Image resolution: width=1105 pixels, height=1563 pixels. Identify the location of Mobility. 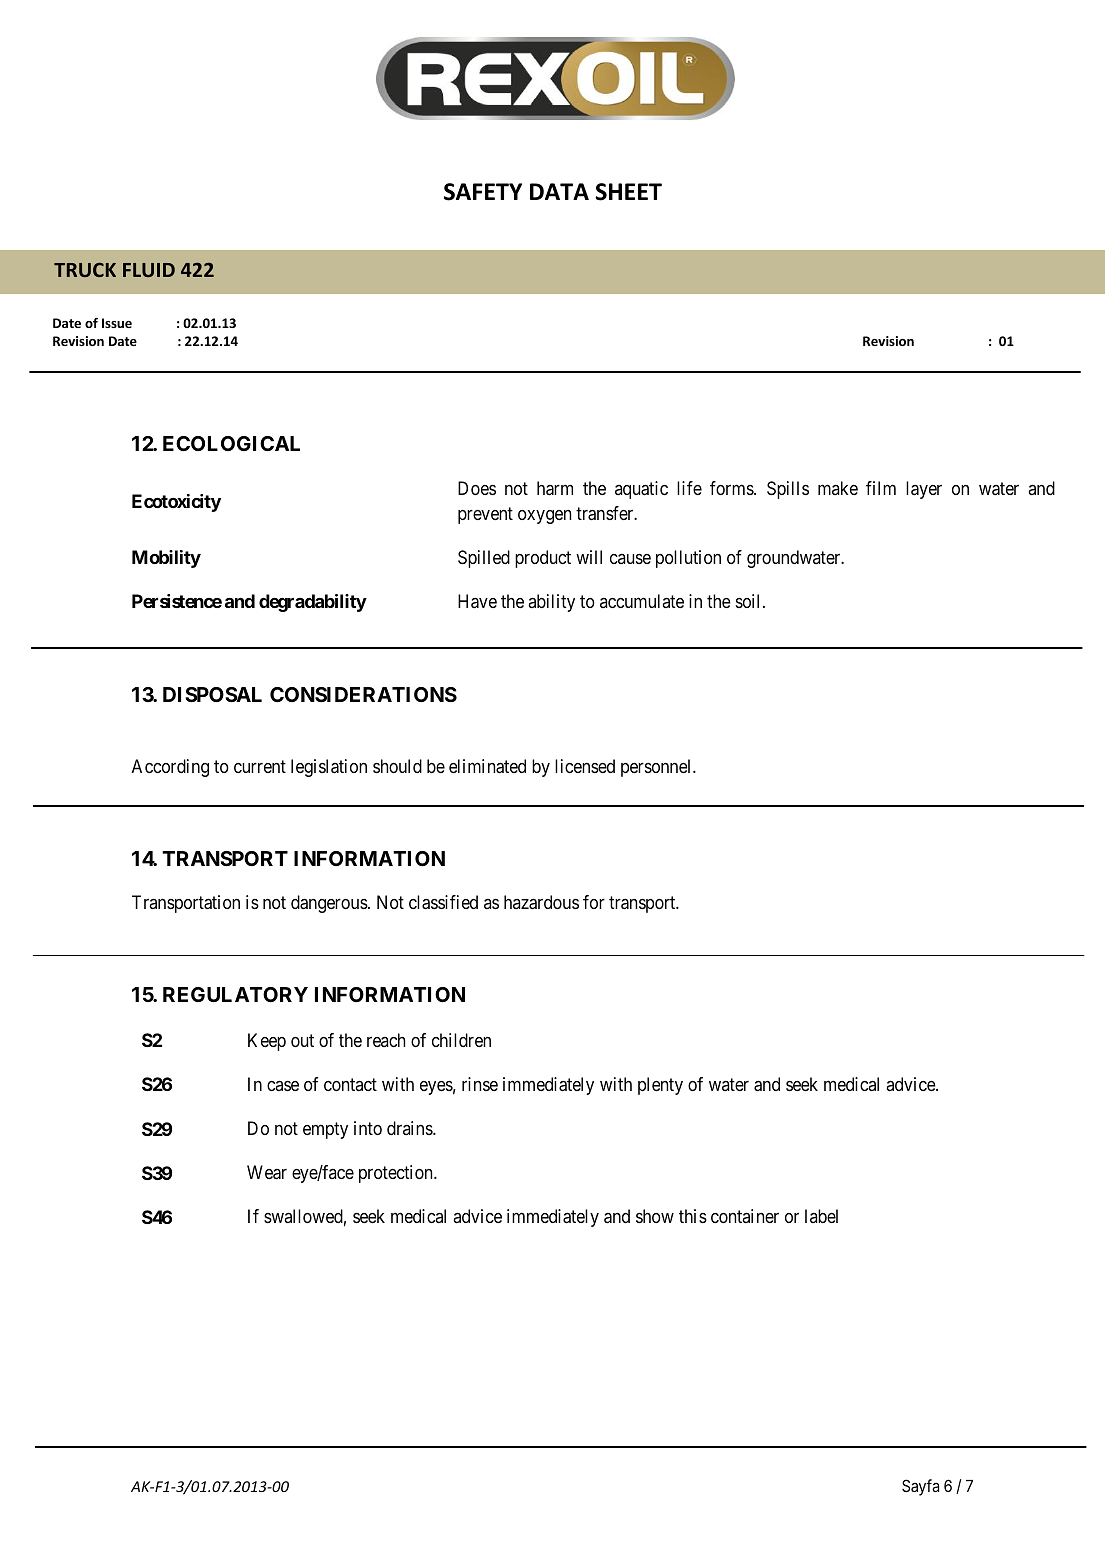
(166, 559).
